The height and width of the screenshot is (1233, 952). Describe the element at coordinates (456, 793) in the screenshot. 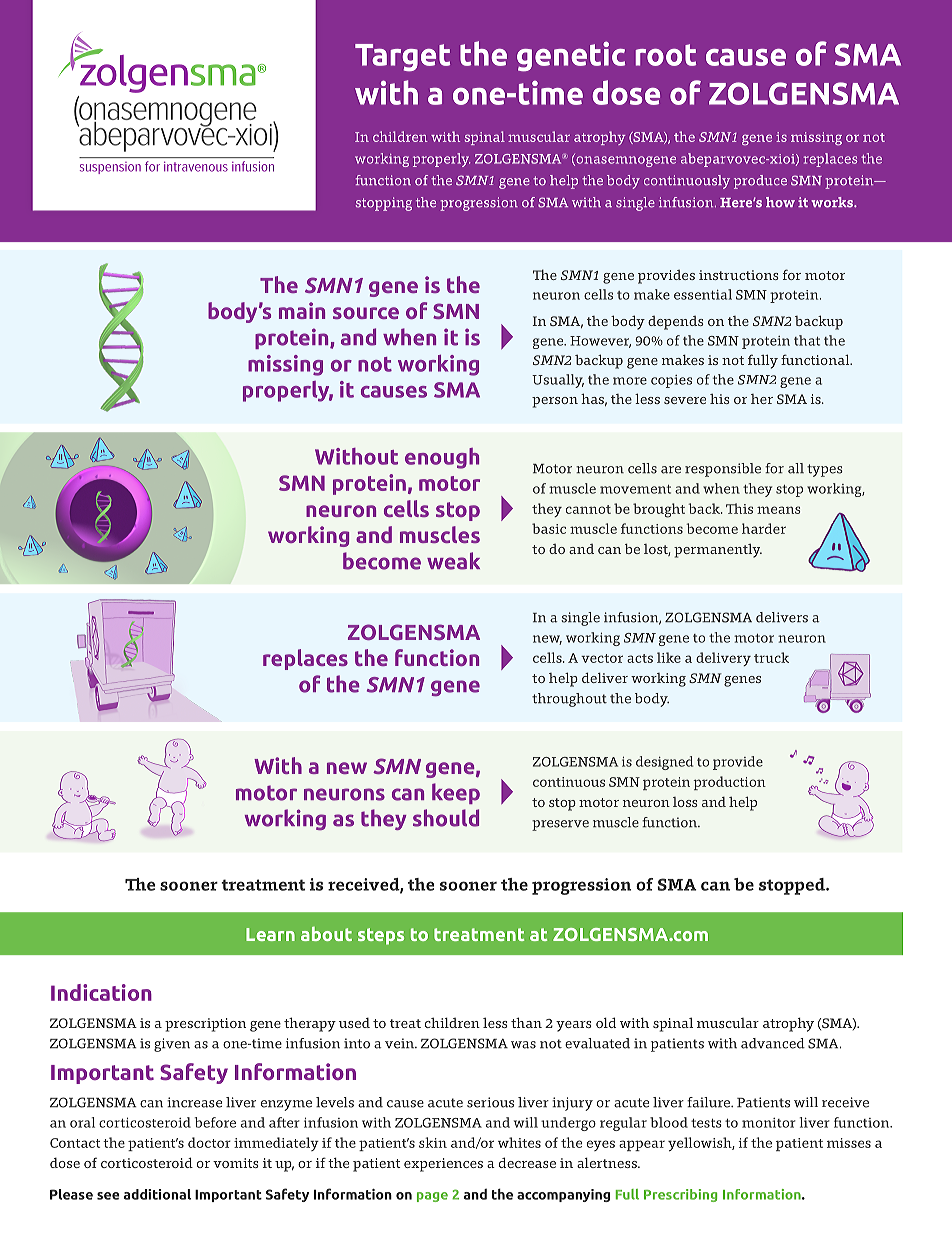

I see `keep` at that location.
